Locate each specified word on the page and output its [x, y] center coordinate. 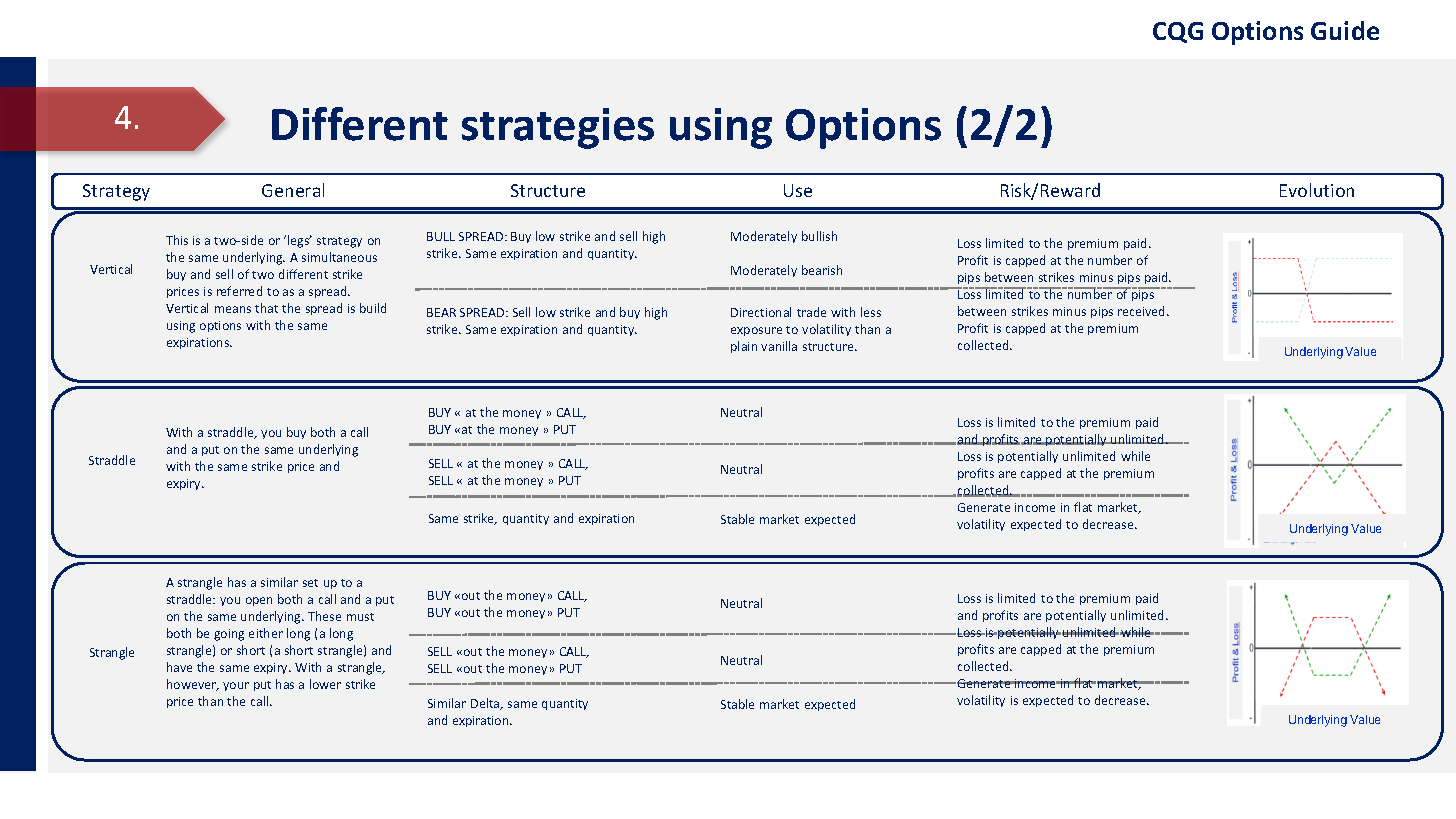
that [266, 308]
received [1143, 311]
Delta [486, 704]
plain [744, 347]
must [360, 617]
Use [798, 190]
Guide [1345, 30]
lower [325, 684]
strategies [558, 128]
